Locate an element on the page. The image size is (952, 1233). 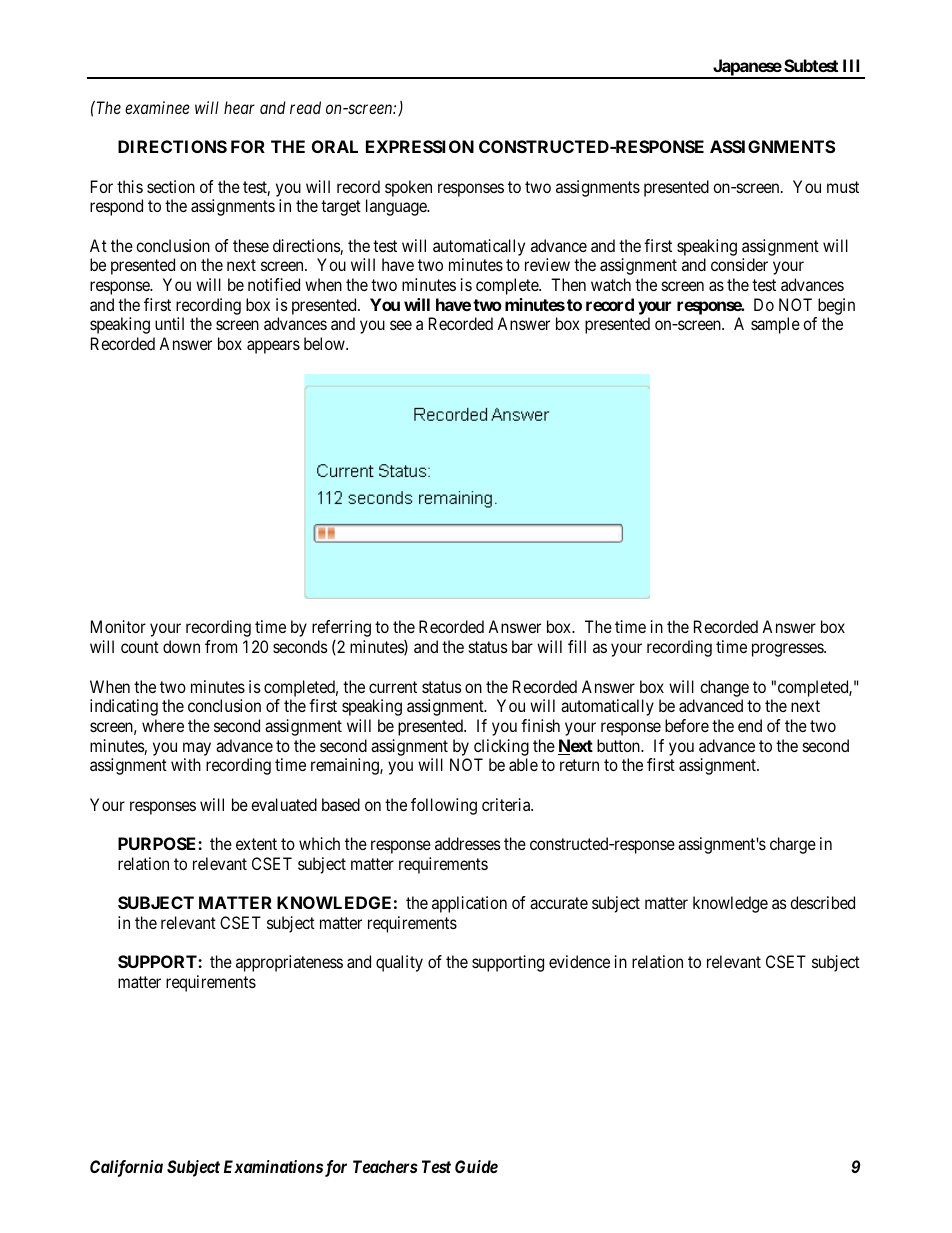
III is located at coordinates (851, 65).
